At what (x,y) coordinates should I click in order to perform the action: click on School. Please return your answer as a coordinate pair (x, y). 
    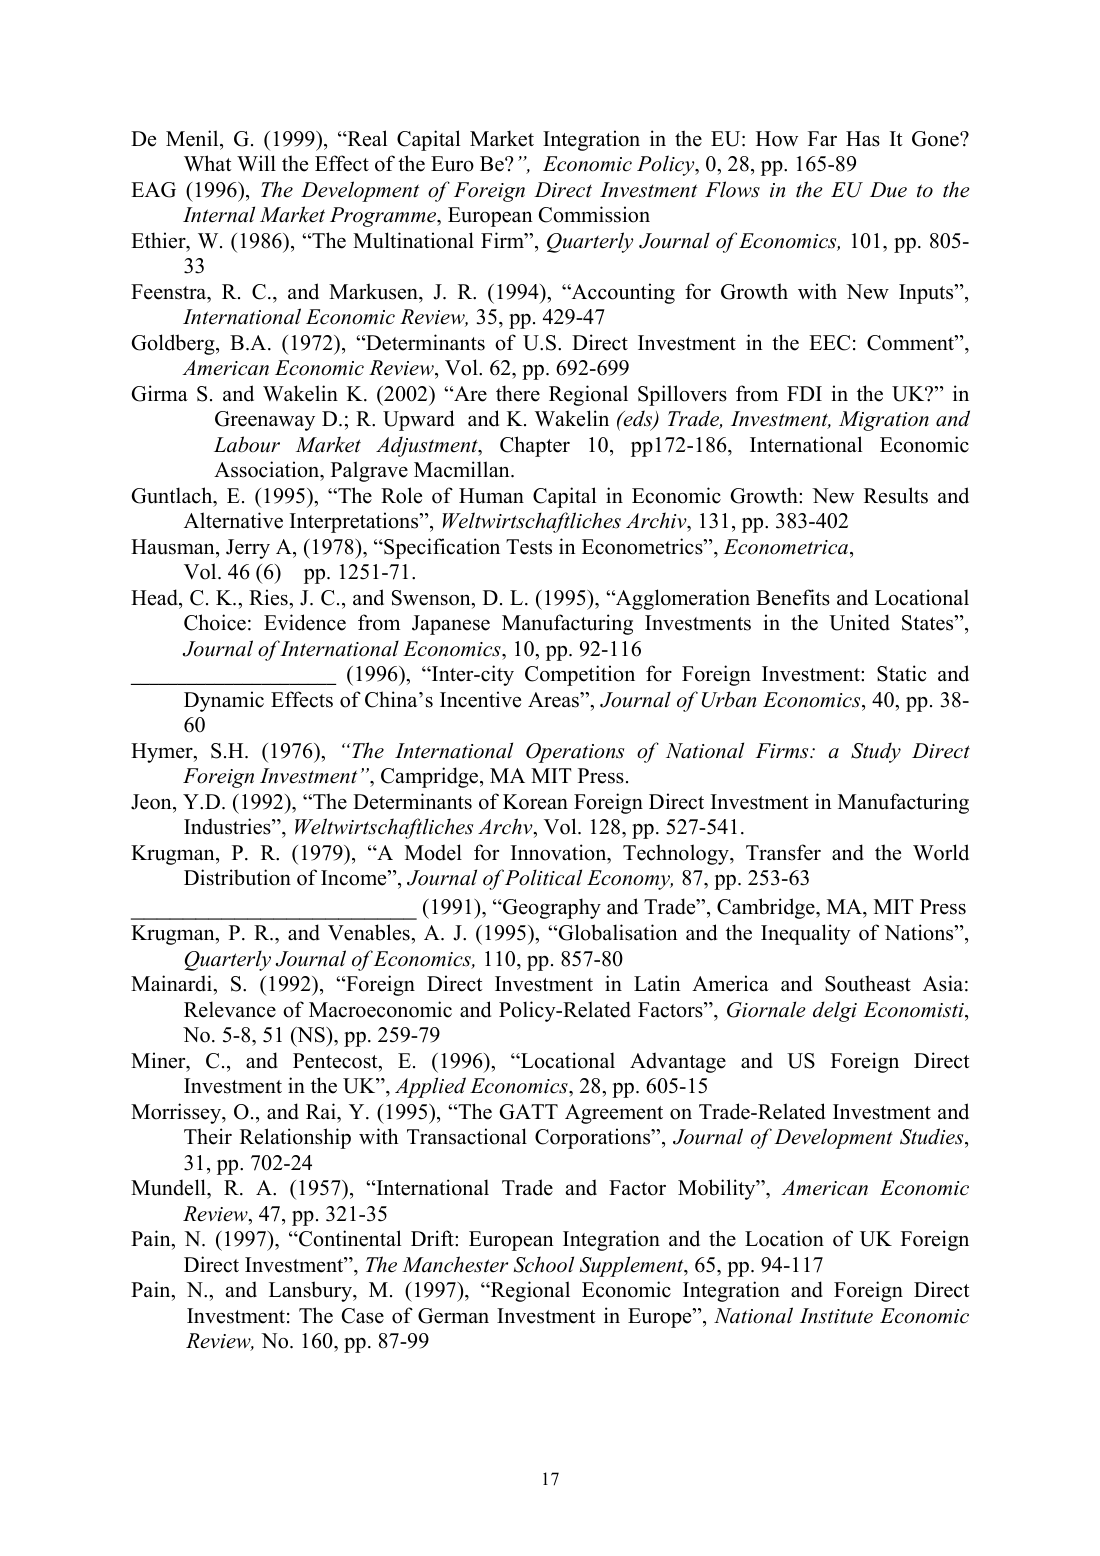
    Looking at the image, I should click on (544, 1264).
